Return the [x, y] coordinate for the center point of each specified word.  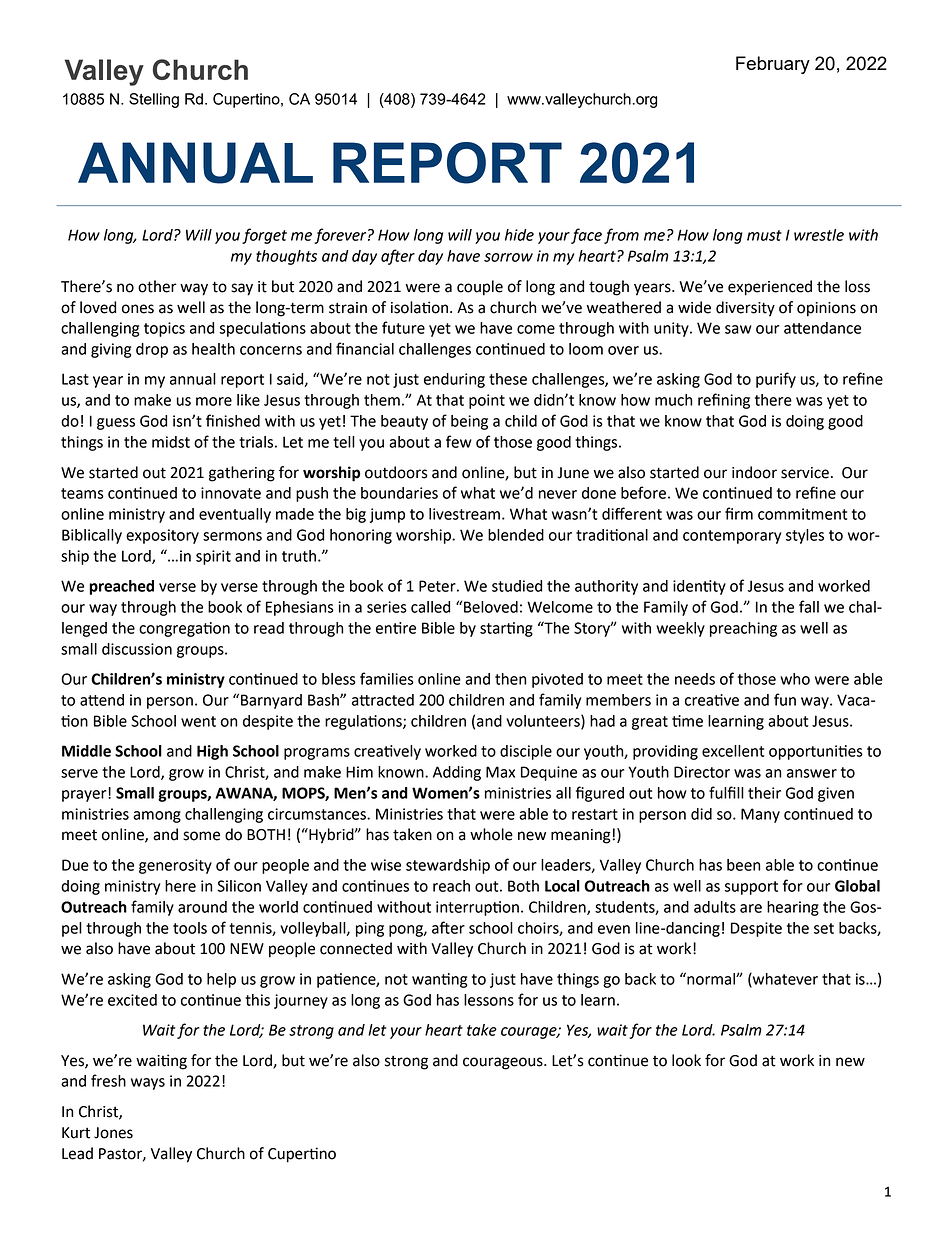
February [773, 65]
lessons [489, 1000]
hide [519, 235]
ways [148, 1084]
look [686, 1060]
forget [264, 236]
